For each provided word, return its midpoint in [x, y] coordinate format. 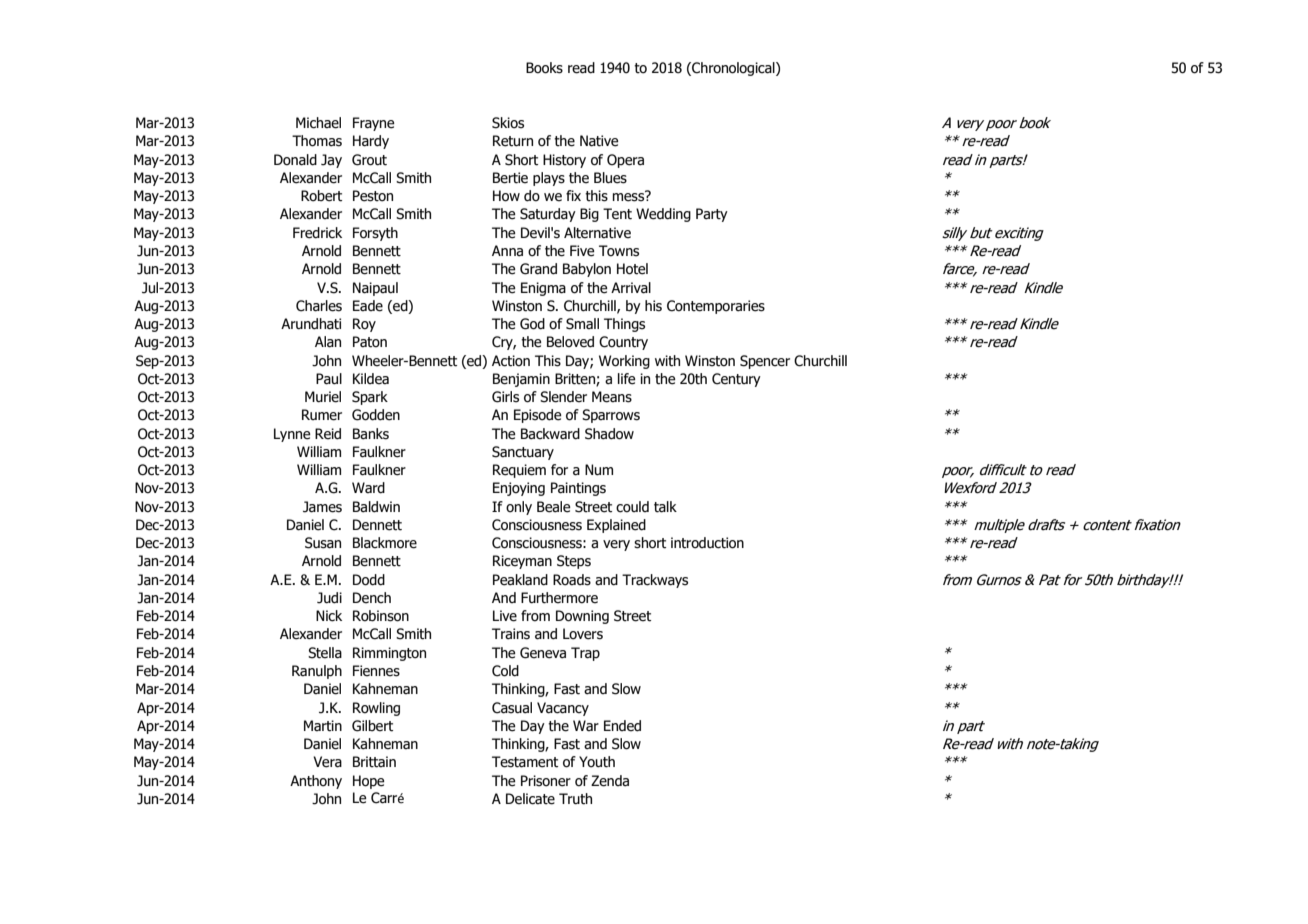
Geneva [543, 653]
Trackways [655, 581]
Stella [325, 653]
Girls [505, 397]
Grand [538, 269]
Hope [369, 782]
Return [513, 141]
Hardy [371, 142]
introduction [707, 543]
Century [736, 380]
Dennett [377, 525]
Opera [625, 161]
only [519, 508]
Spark [370, 398]
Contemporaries [716, 307]
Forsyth [375, 234]
